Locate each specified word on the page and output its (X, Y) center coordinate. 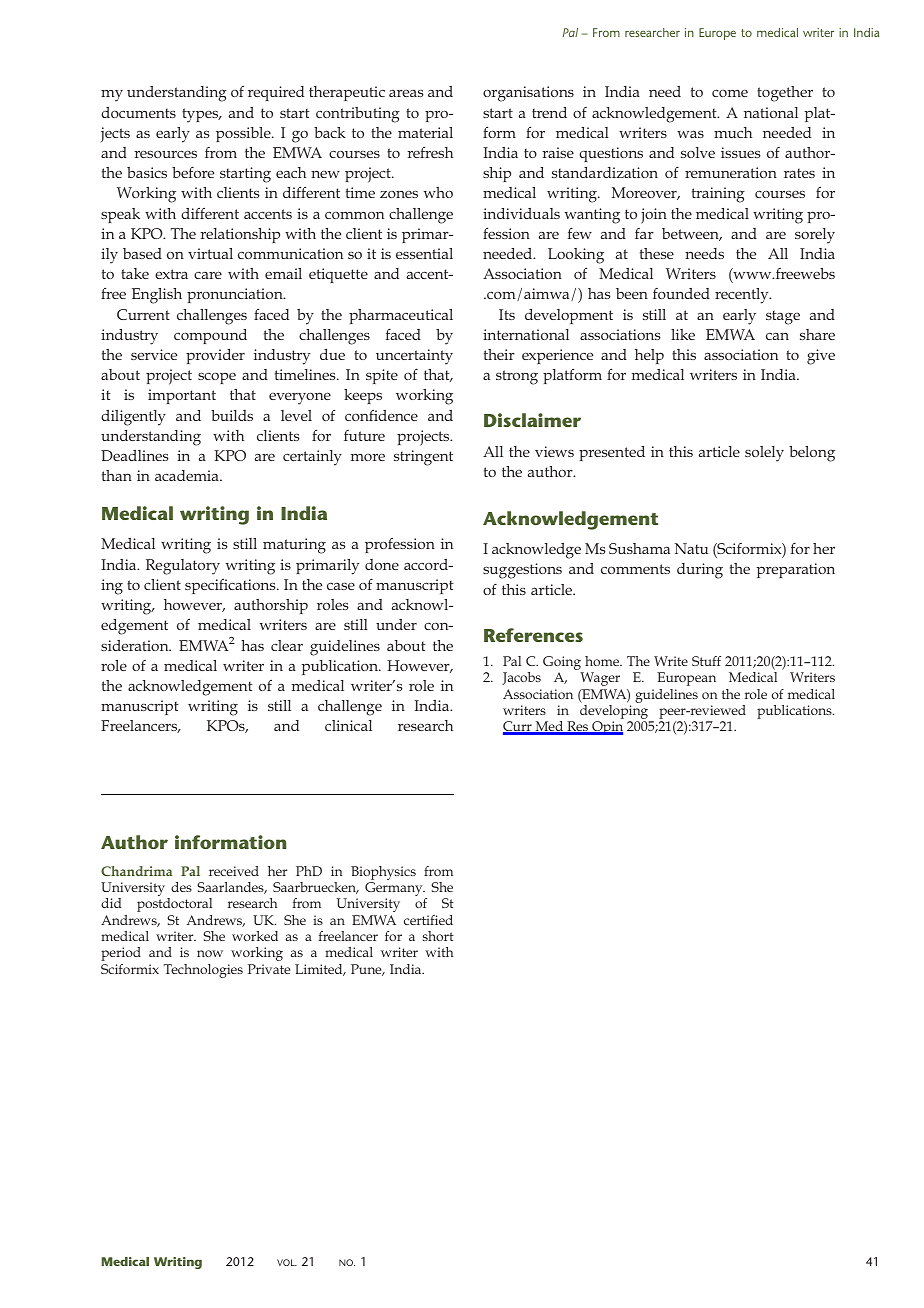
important (182, 396)
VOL (287, 1262)
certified (428, 920)
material (425, 132)
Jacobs (521, 678)
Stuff (706, 661)
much (733, 132)
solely (764, 454)
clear (287, 645)
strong (517, 377)
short (438, 936)
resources (165, 154)
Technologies (203, 971)
